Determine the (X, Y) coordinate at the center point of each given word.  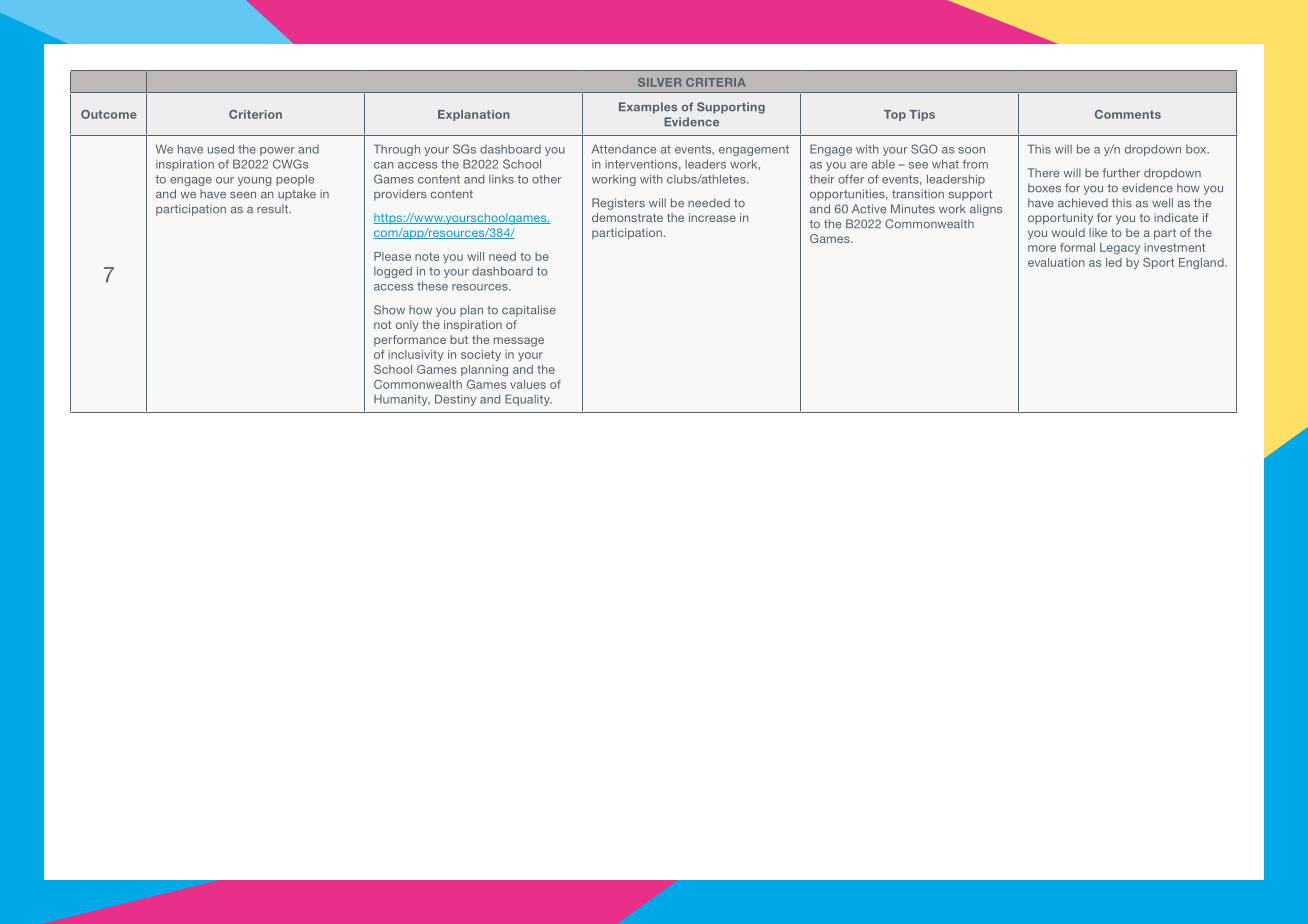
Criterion (255, 114)
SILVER (659, 82)
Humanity (402, 400)
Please (392, 256)
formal (1077, 247)
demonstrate (627, 217)
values (528, 384)
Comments (1128, 114)
